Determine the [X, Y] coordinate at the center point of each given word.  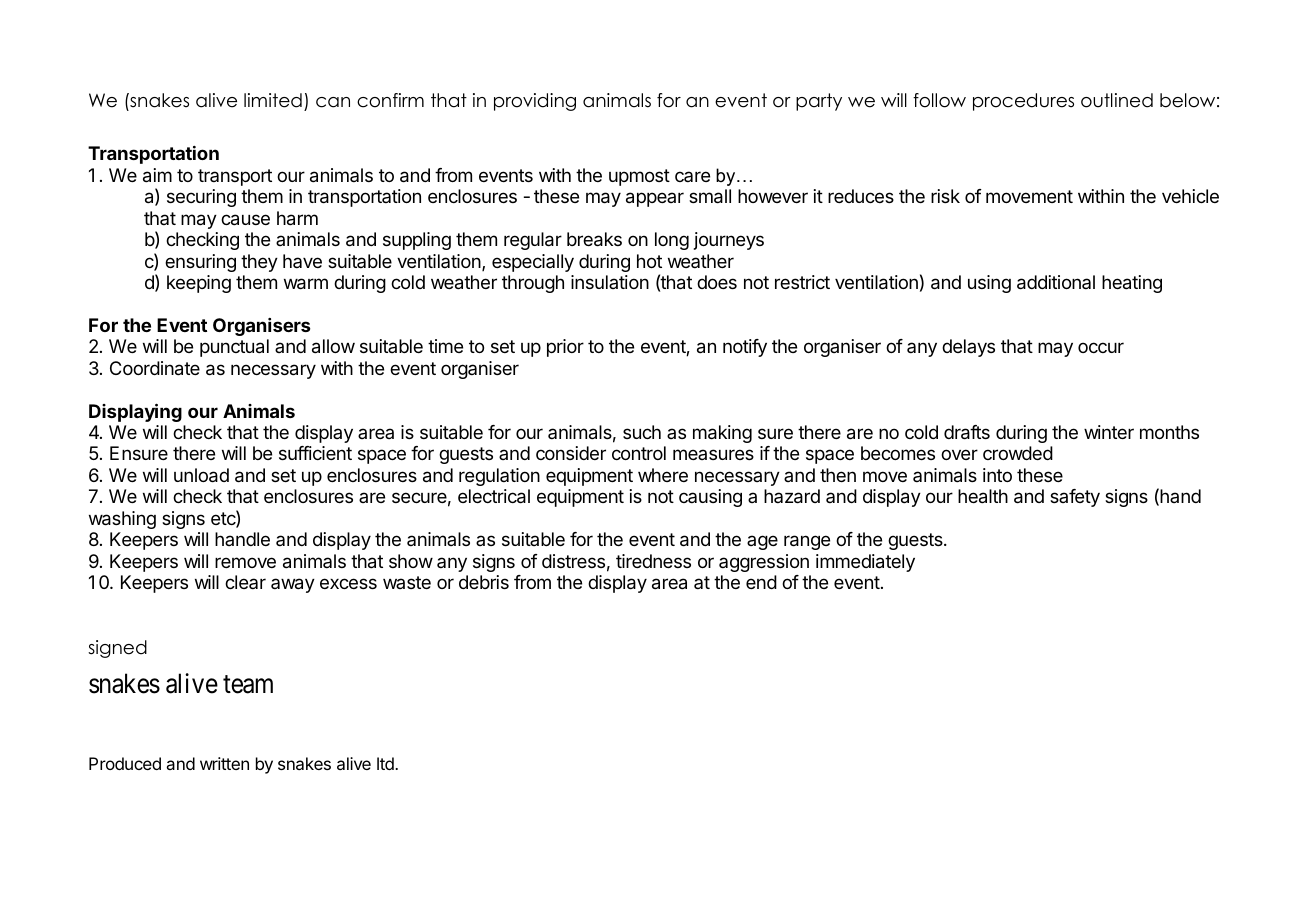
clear [245, 582]
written [224, 763]
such [642, 432]
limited [273, 100]
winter [1109, 432]
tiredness [653, 561]
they [259, 263]
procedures [1023, 102]
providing [535, 102]
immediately [865, 563]
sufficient [315, 453]
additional [1056, 282]
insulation [610, 282]
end [761, 582]
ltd [386, 763]
